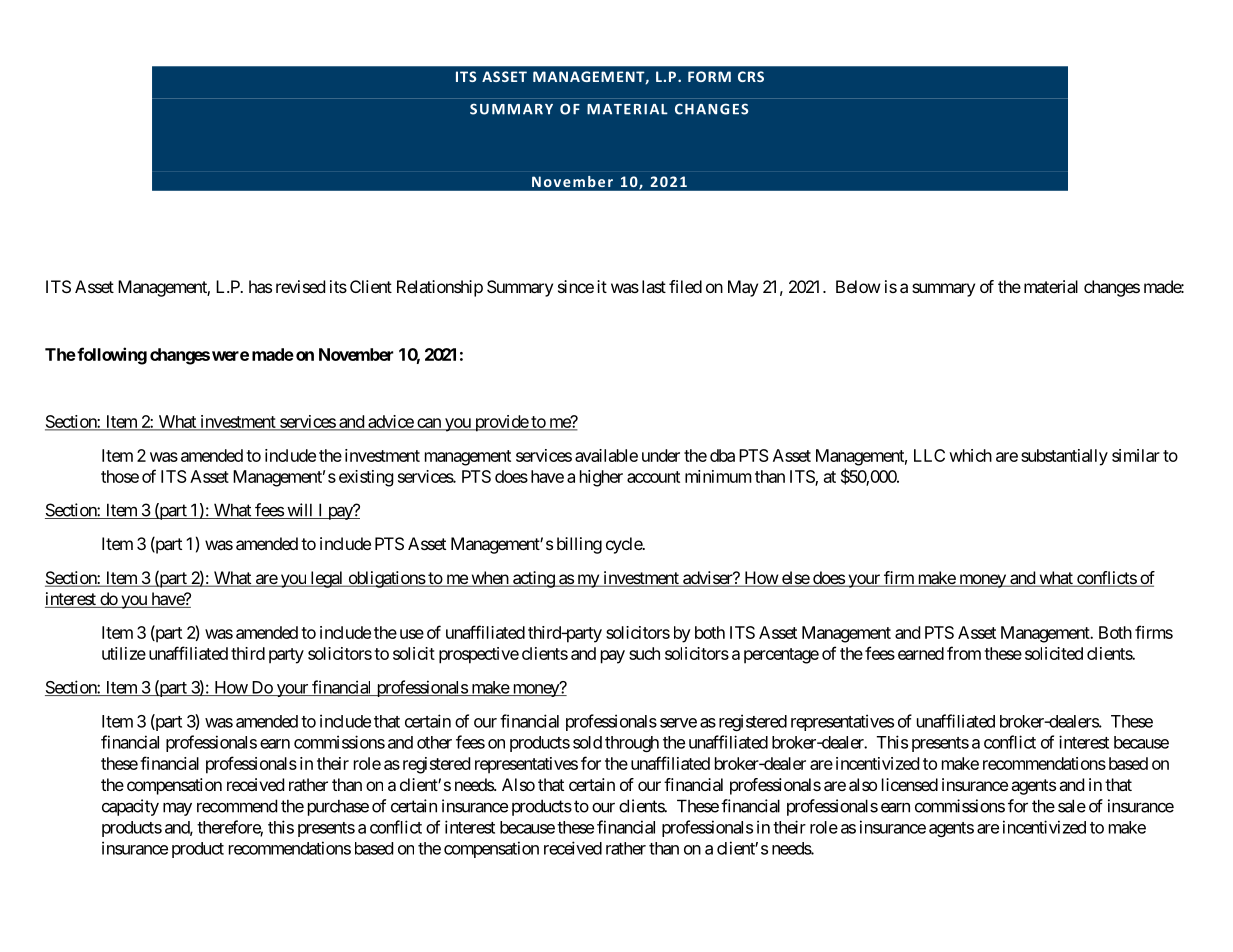 This screenshot has height=952, width=1233. What do you see at coordinates (327, 579) in the screenshot?
I see `legal` at bounding box center [327, 579].
